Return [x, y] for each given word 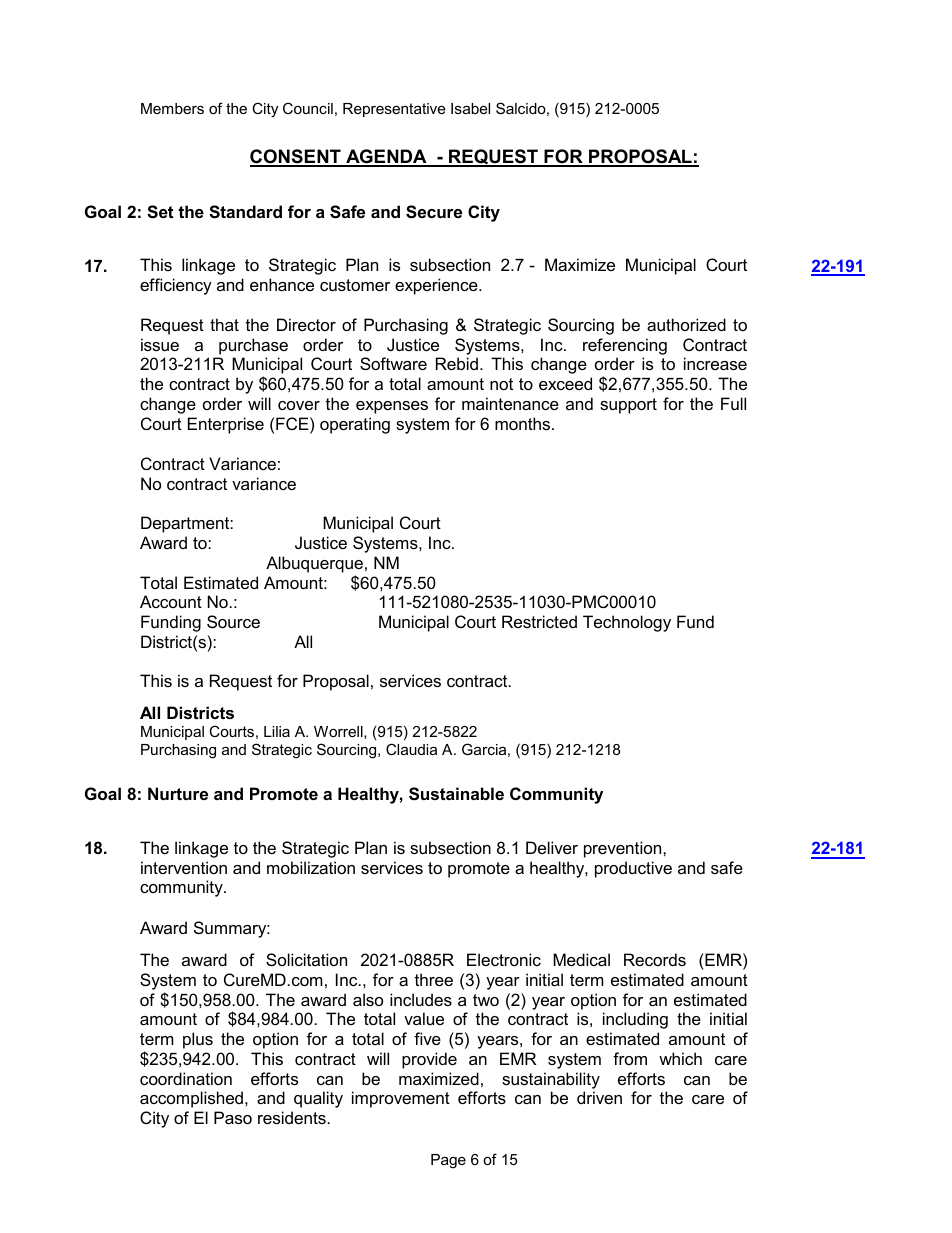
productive [633, 869]
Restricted [539, 621]
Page [448, 1161]
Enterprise [226, 425]
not [501, 384]
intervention [184, 867]
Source [233, 621]
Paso [233, 1117]
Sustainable [456, 794]
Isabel [470, 108]
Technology [627, 623]
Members [172, 108]
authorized [686, 324]
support [628, 406]
